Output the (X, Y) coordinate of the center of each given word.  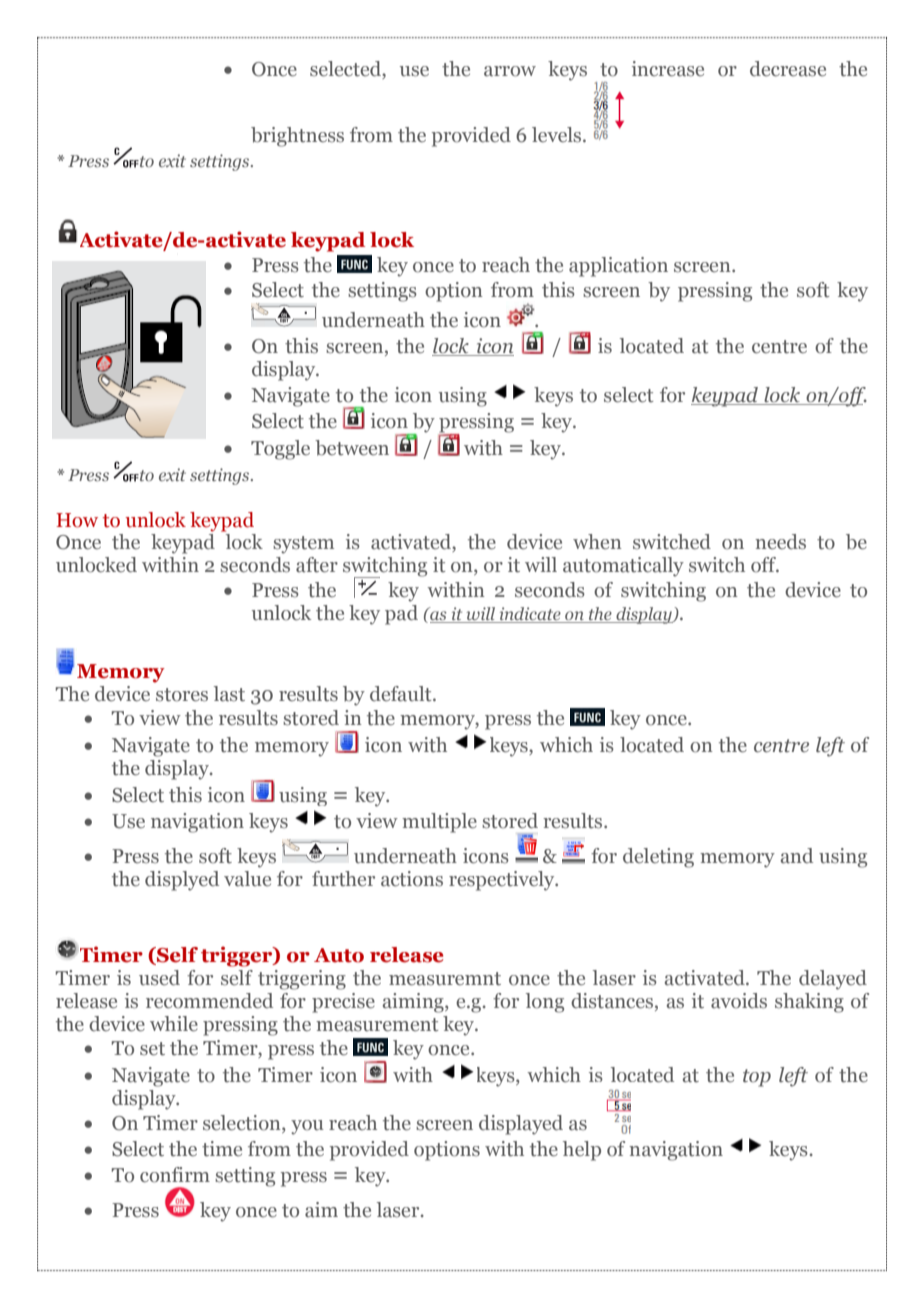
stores (182, 695)
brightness (297, 137)
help (582, 1151)
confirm (175, 1175)
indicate (530, 615)
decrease (788, 69)
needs (780, 542)
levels (558, 135)
